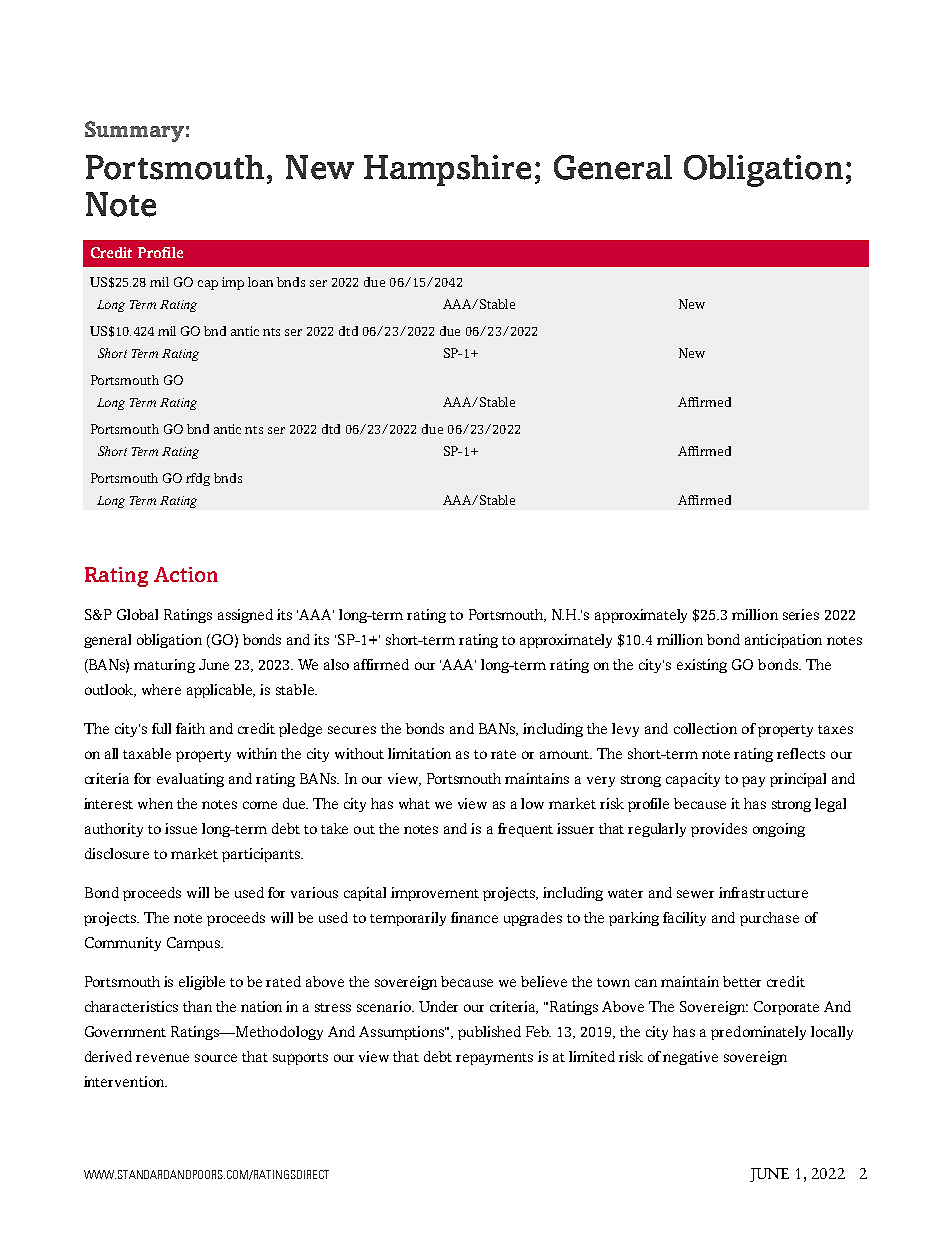 This screenshot has height=1233, width=952. I want to click on existing, so click(702, 666).
